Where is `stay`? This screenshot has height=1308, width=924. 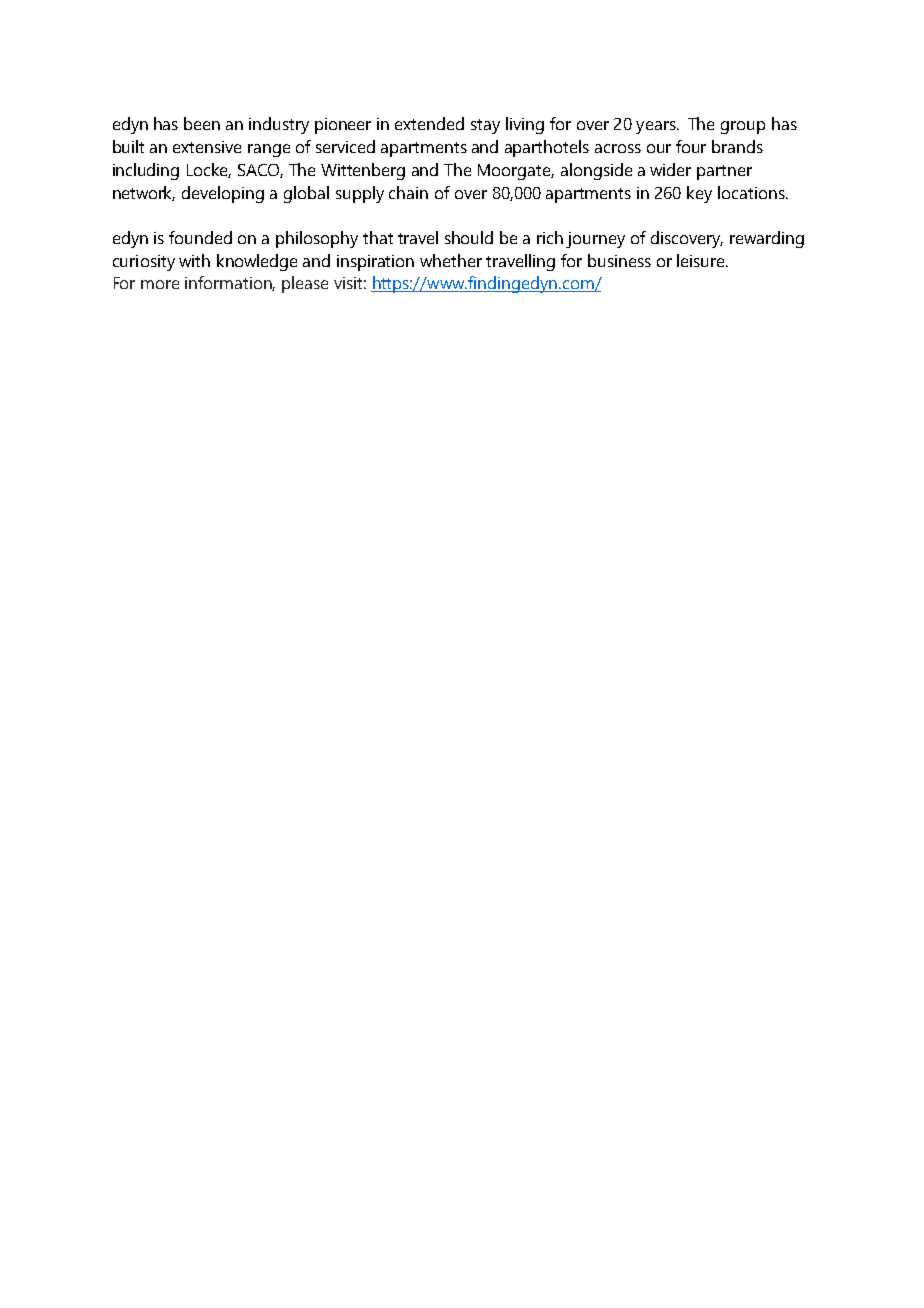
stay is located at coordinates (485, 126).
